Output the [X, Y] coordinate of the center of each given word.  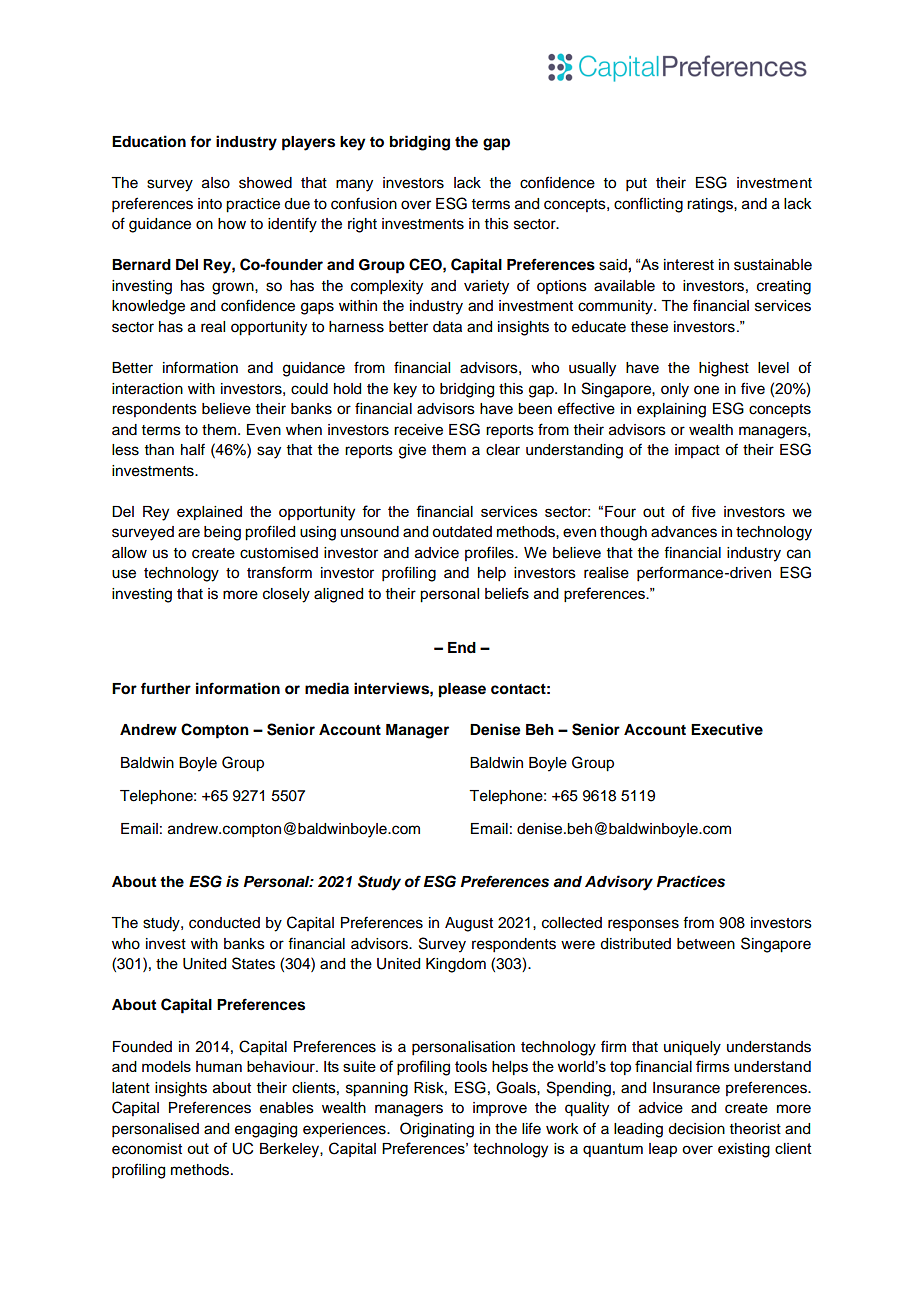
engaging [266, 1130]
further [166, 688]
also [216, 183]
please [462, 690]
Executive [727, 729]
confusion [364, 203]
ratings [711, 205]
